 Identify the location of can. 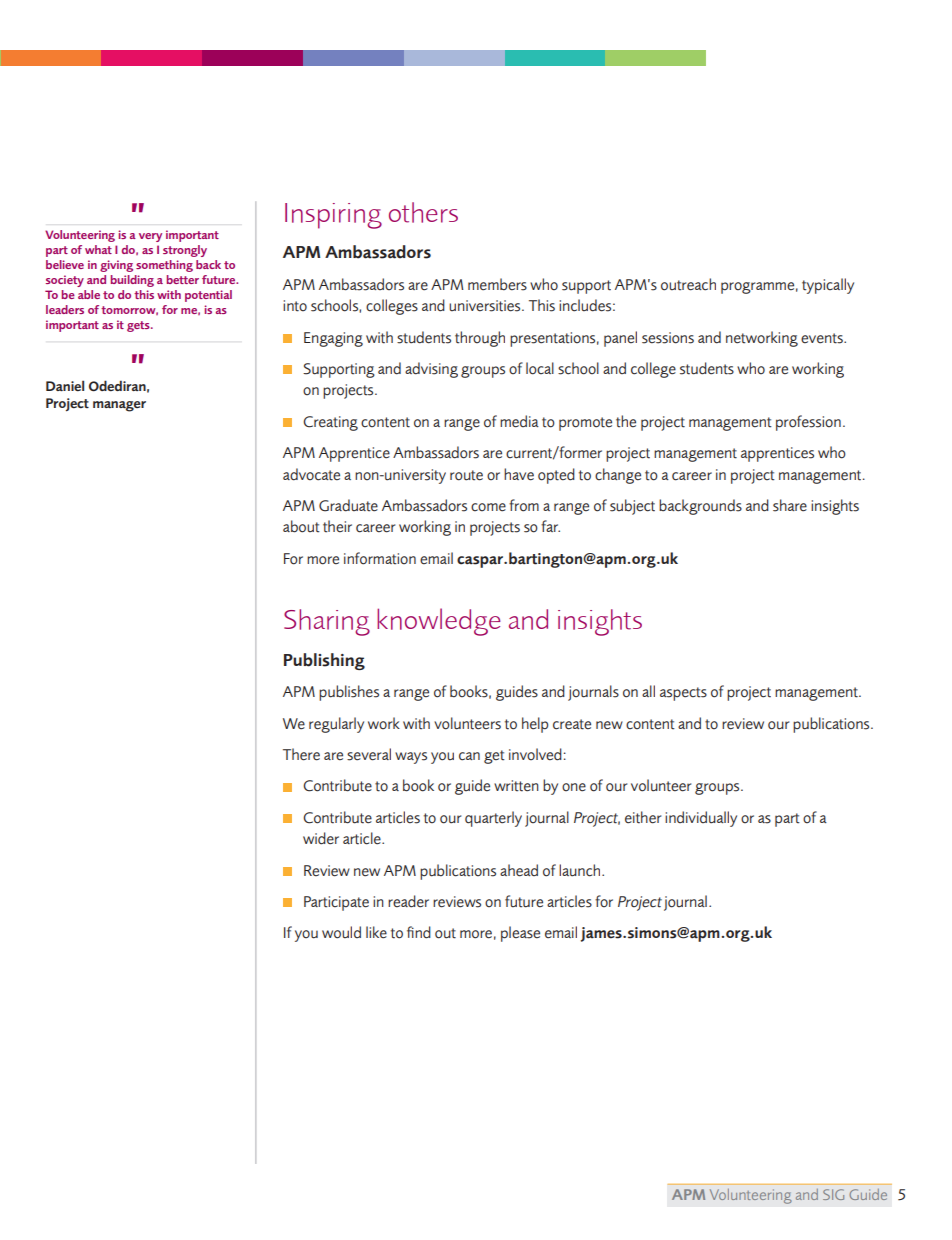
(469, 756).
